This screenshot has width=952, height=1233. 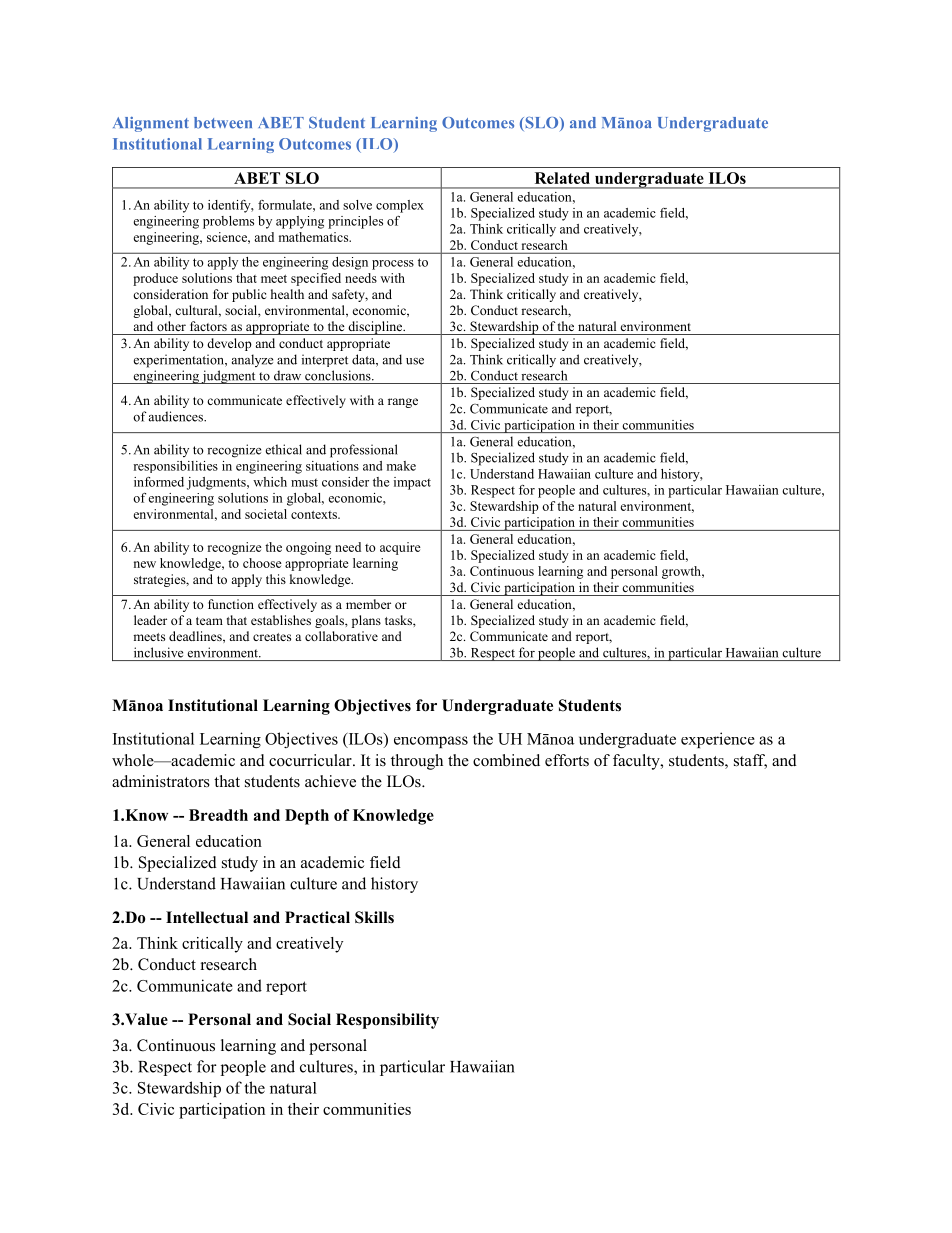 I want to click on acquire, so click(x=400, y=548).
